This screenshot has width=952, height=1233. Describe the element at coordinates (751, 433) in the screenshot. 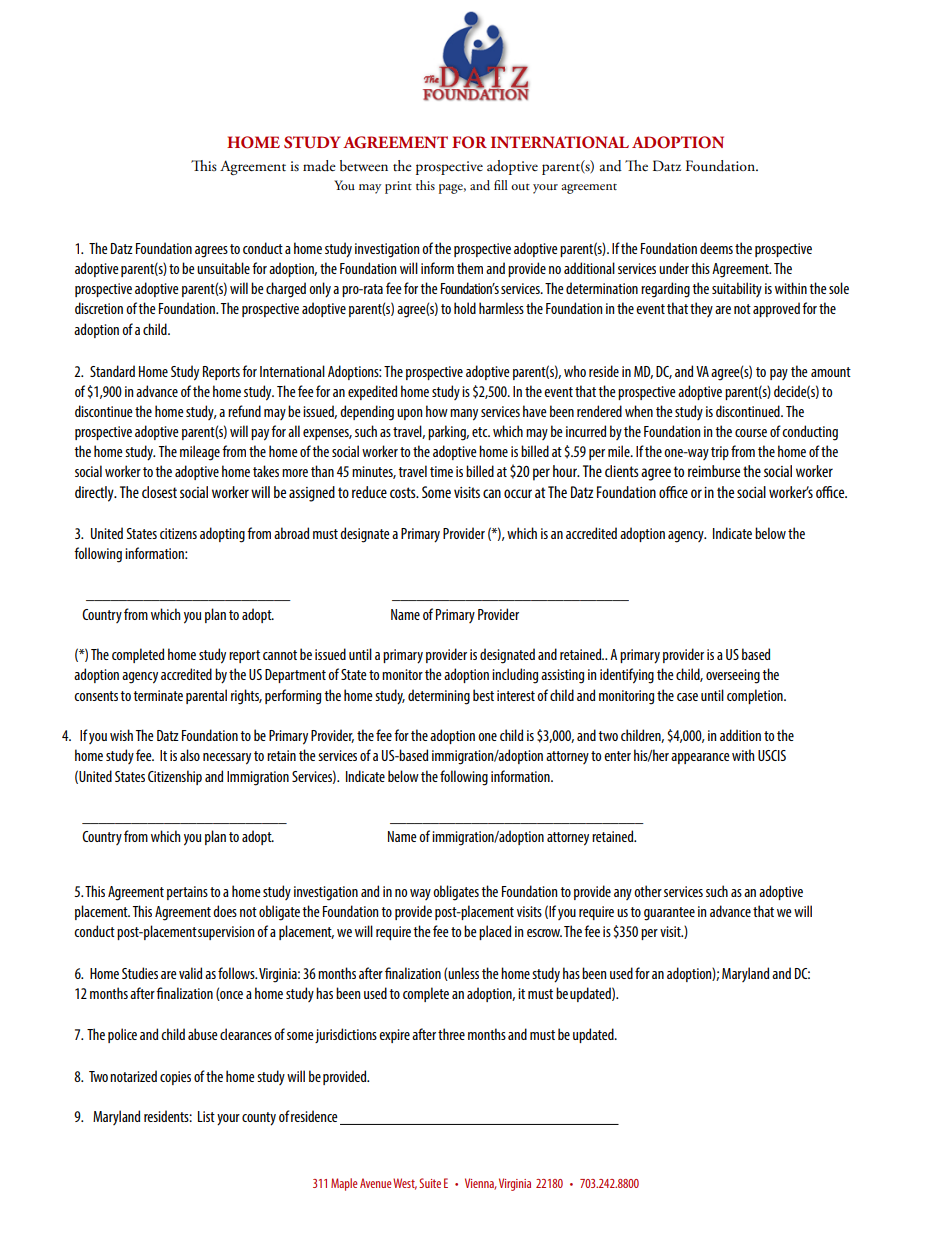

I see `course` at that location.
